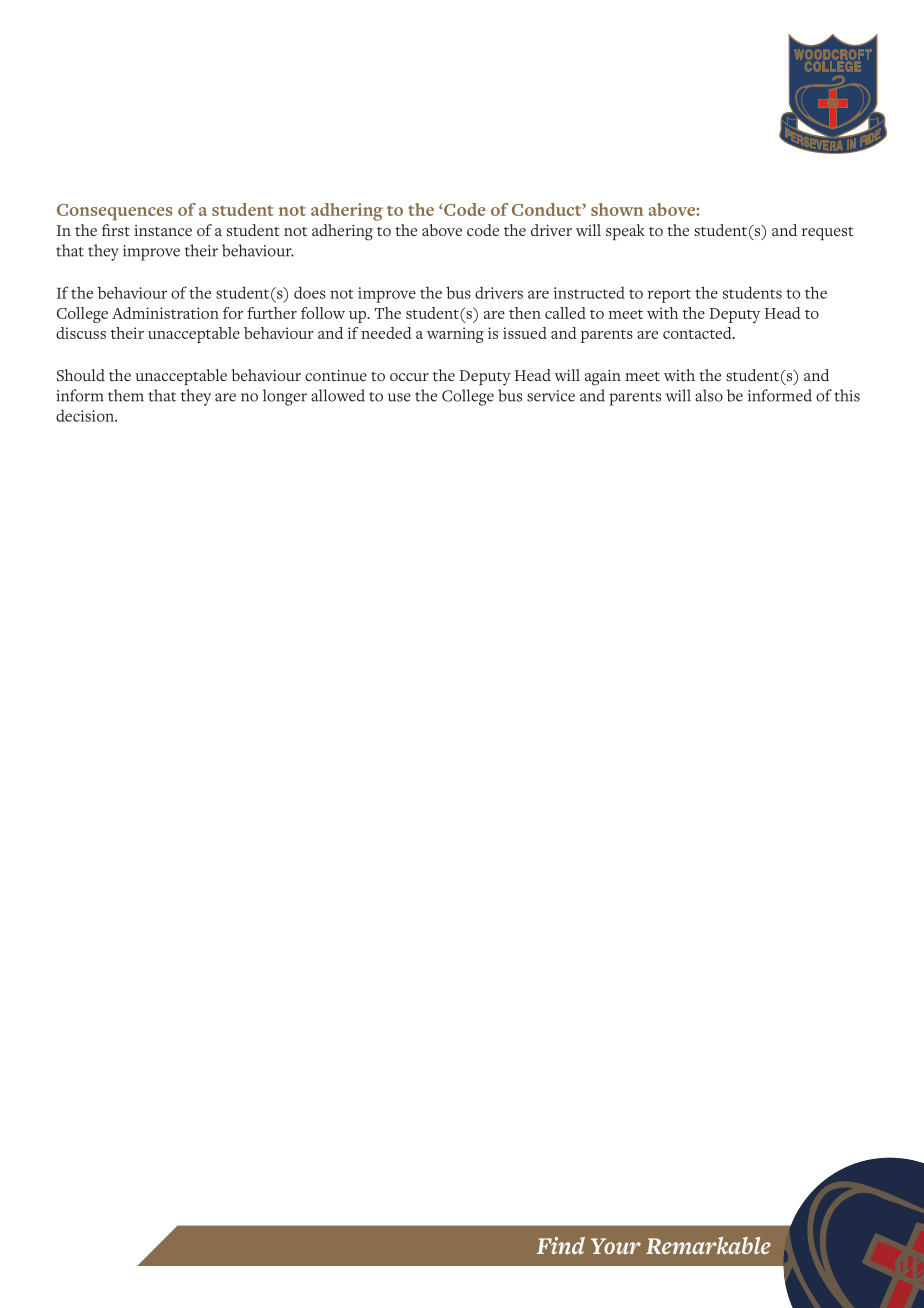 The image size is (924, 1308). Describe the element at coordinates (86, 415) in the document. I see `decision` at that location.
